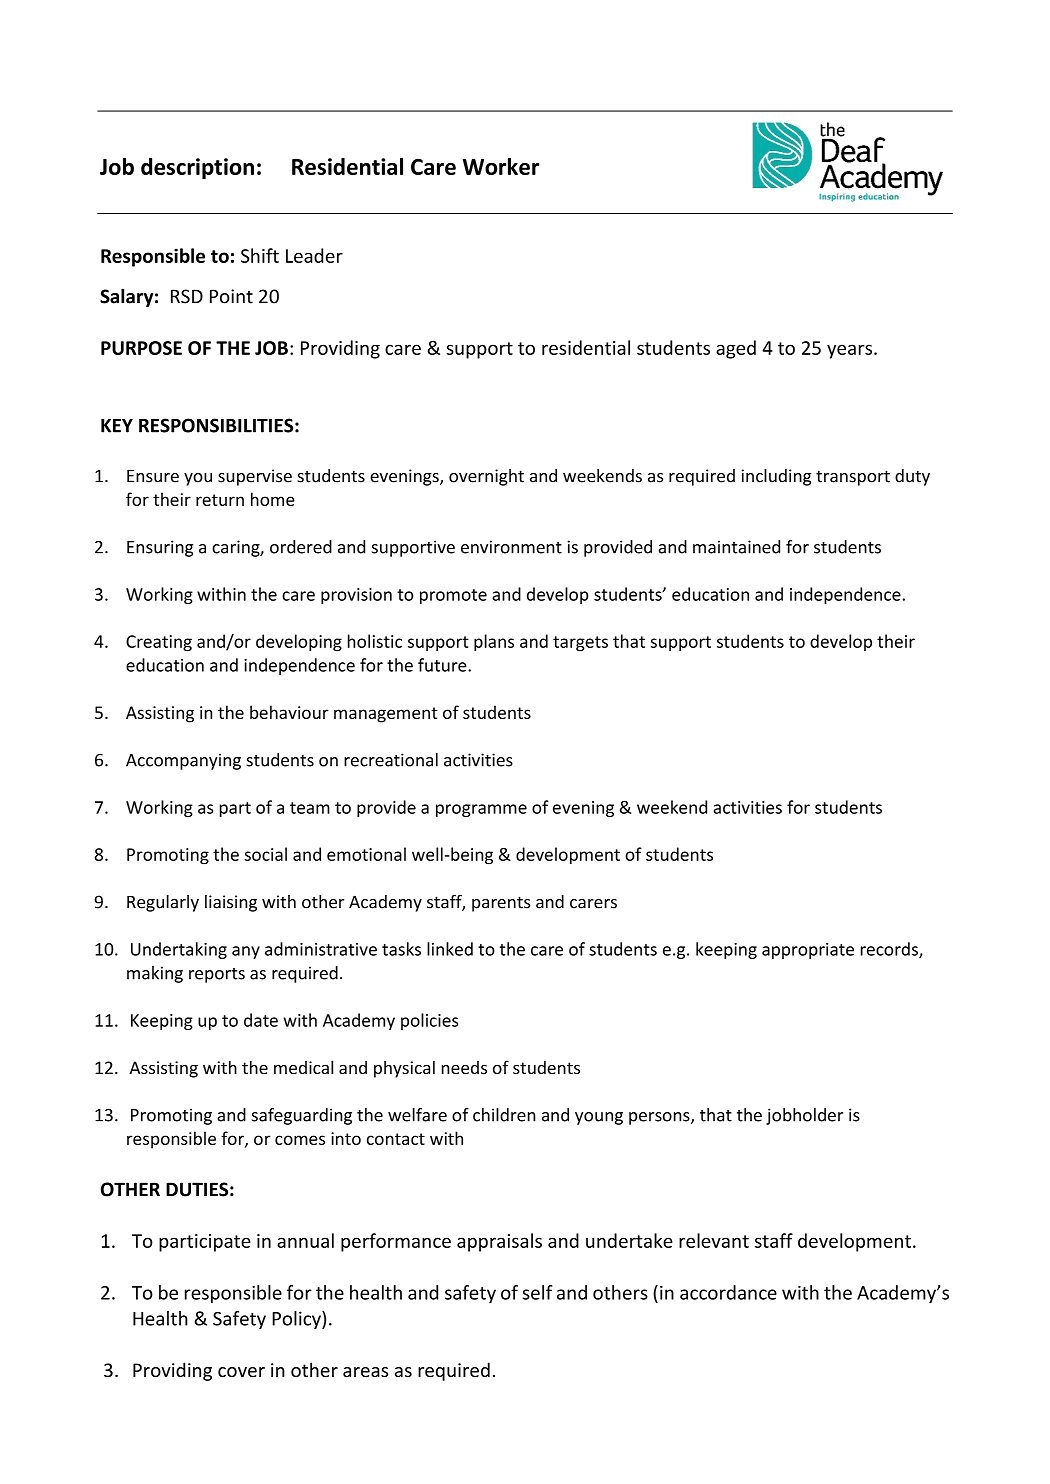 The height and width of the image is (1484, 1050). Describe the element at coordinates (501, 166) in the image. I see `Worker` at that location.
